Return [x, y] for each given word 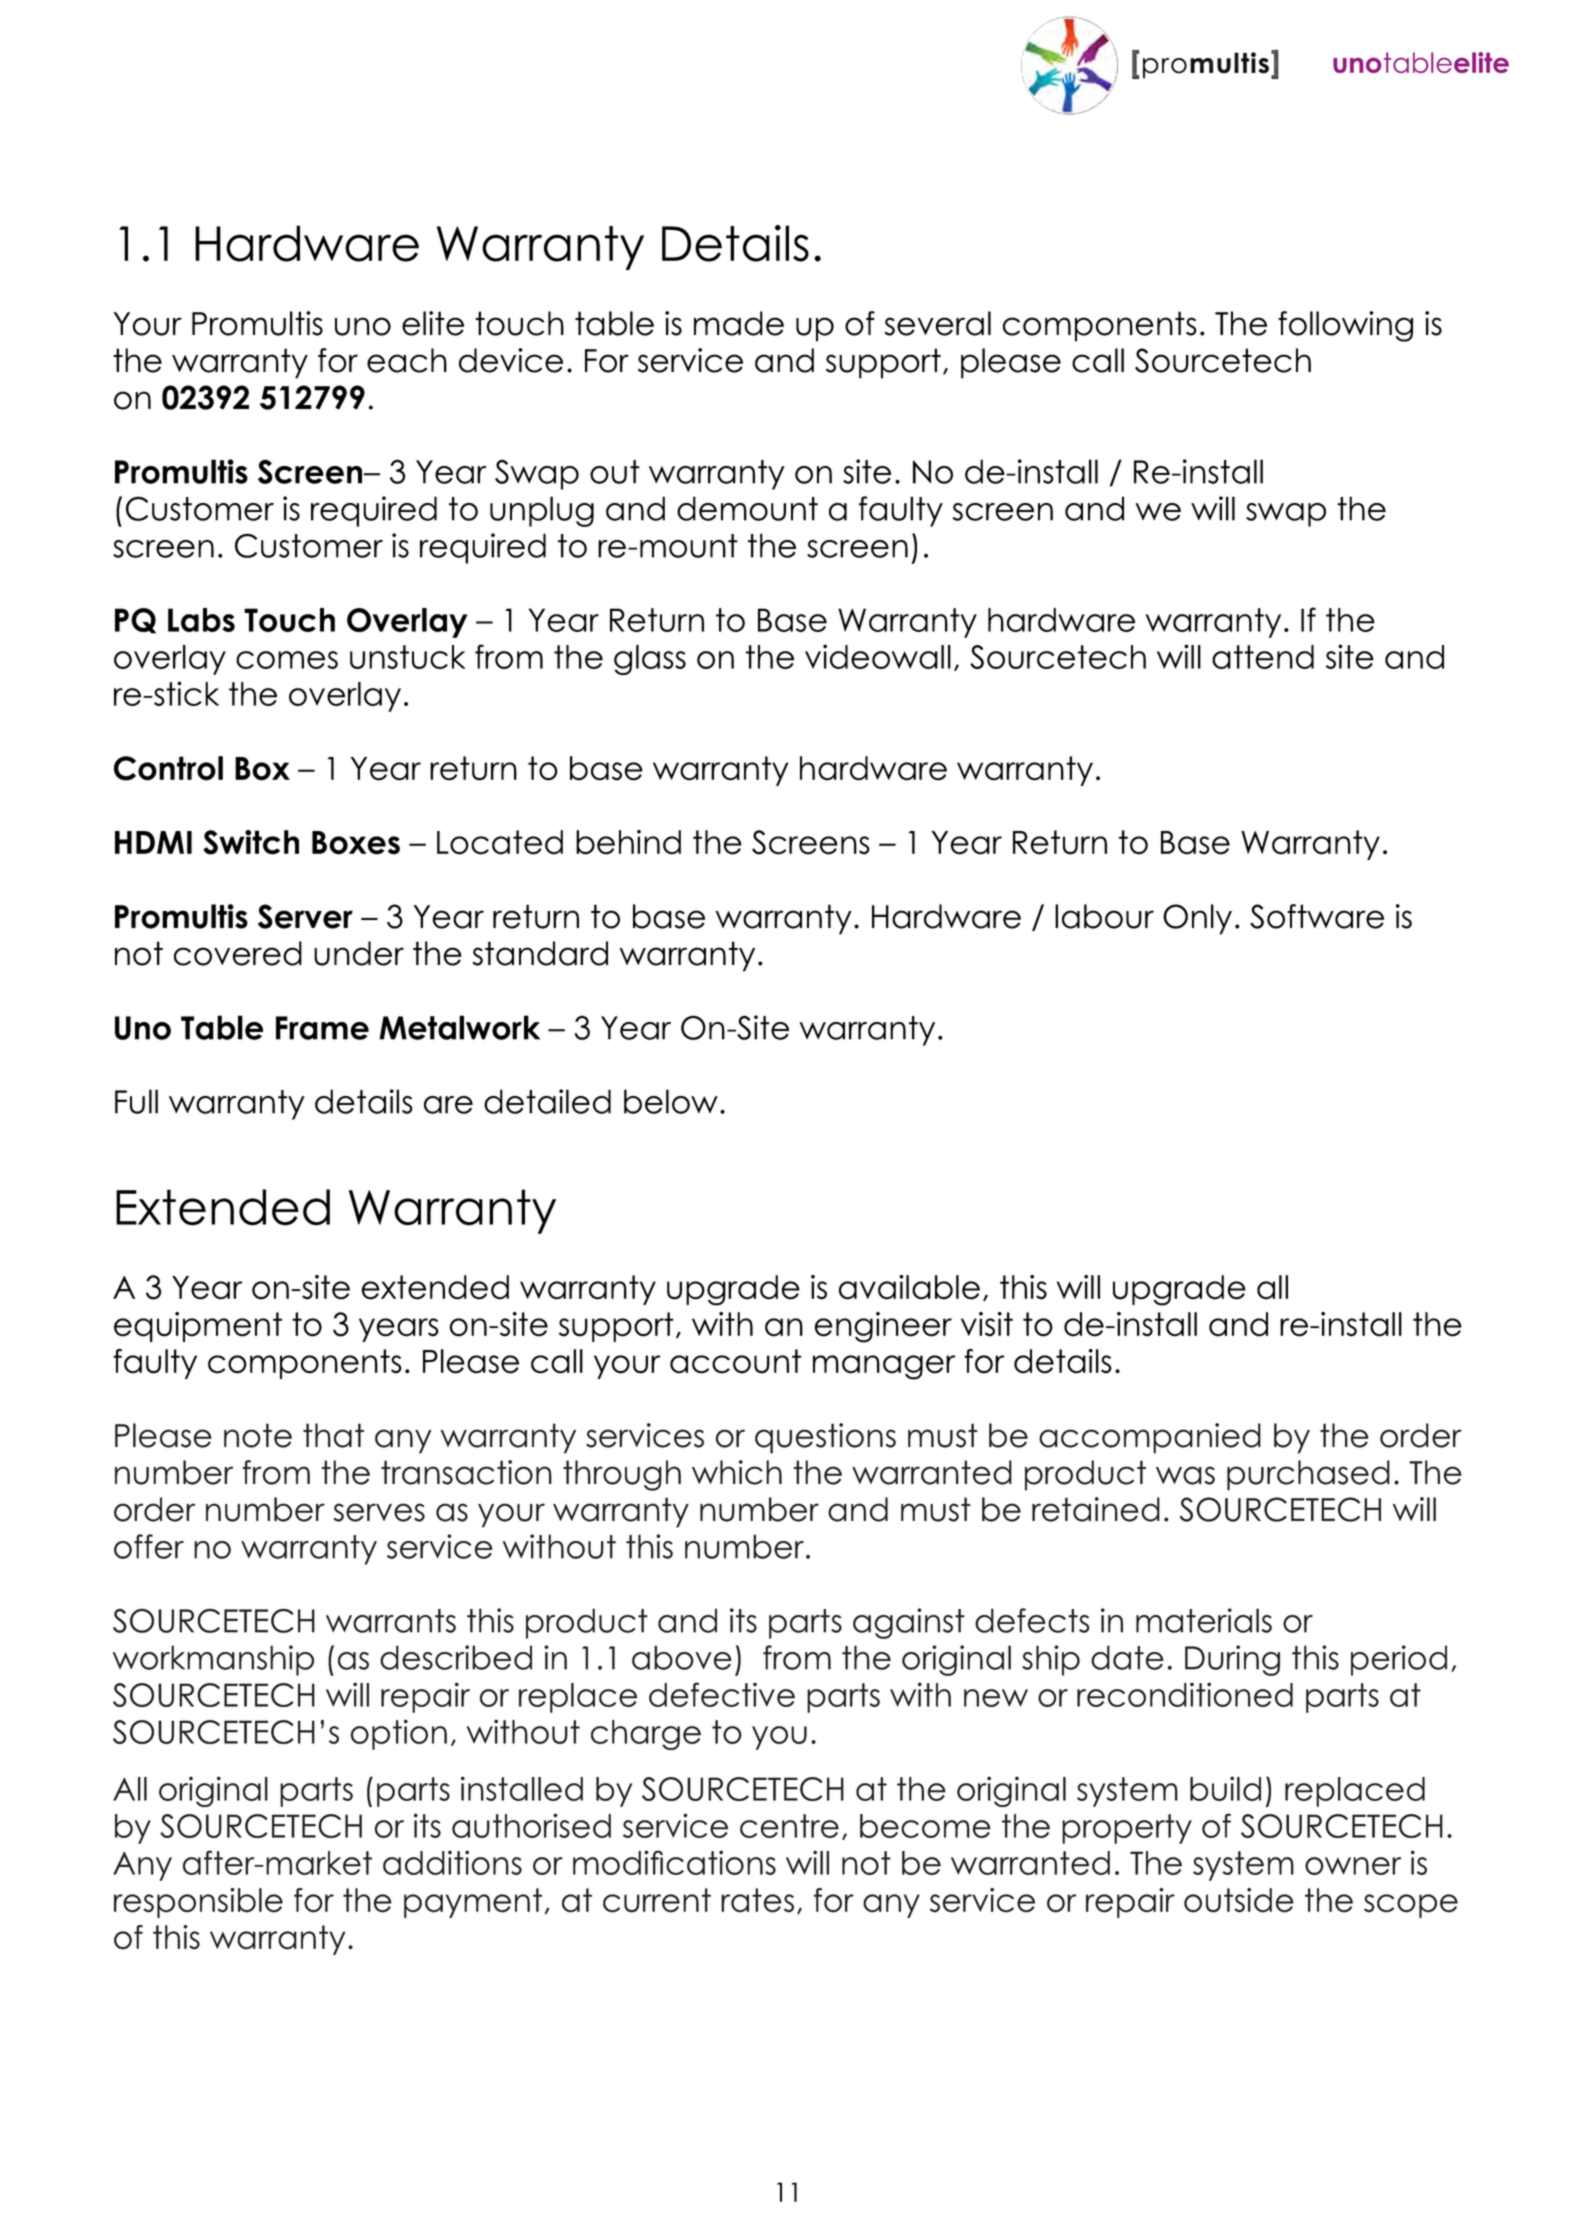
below [671, 1101]
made [739, 323]
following [1345, 326]
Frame [322, 1028]
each [407, 360]
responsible [198, 1903]
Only [1197, 919]
